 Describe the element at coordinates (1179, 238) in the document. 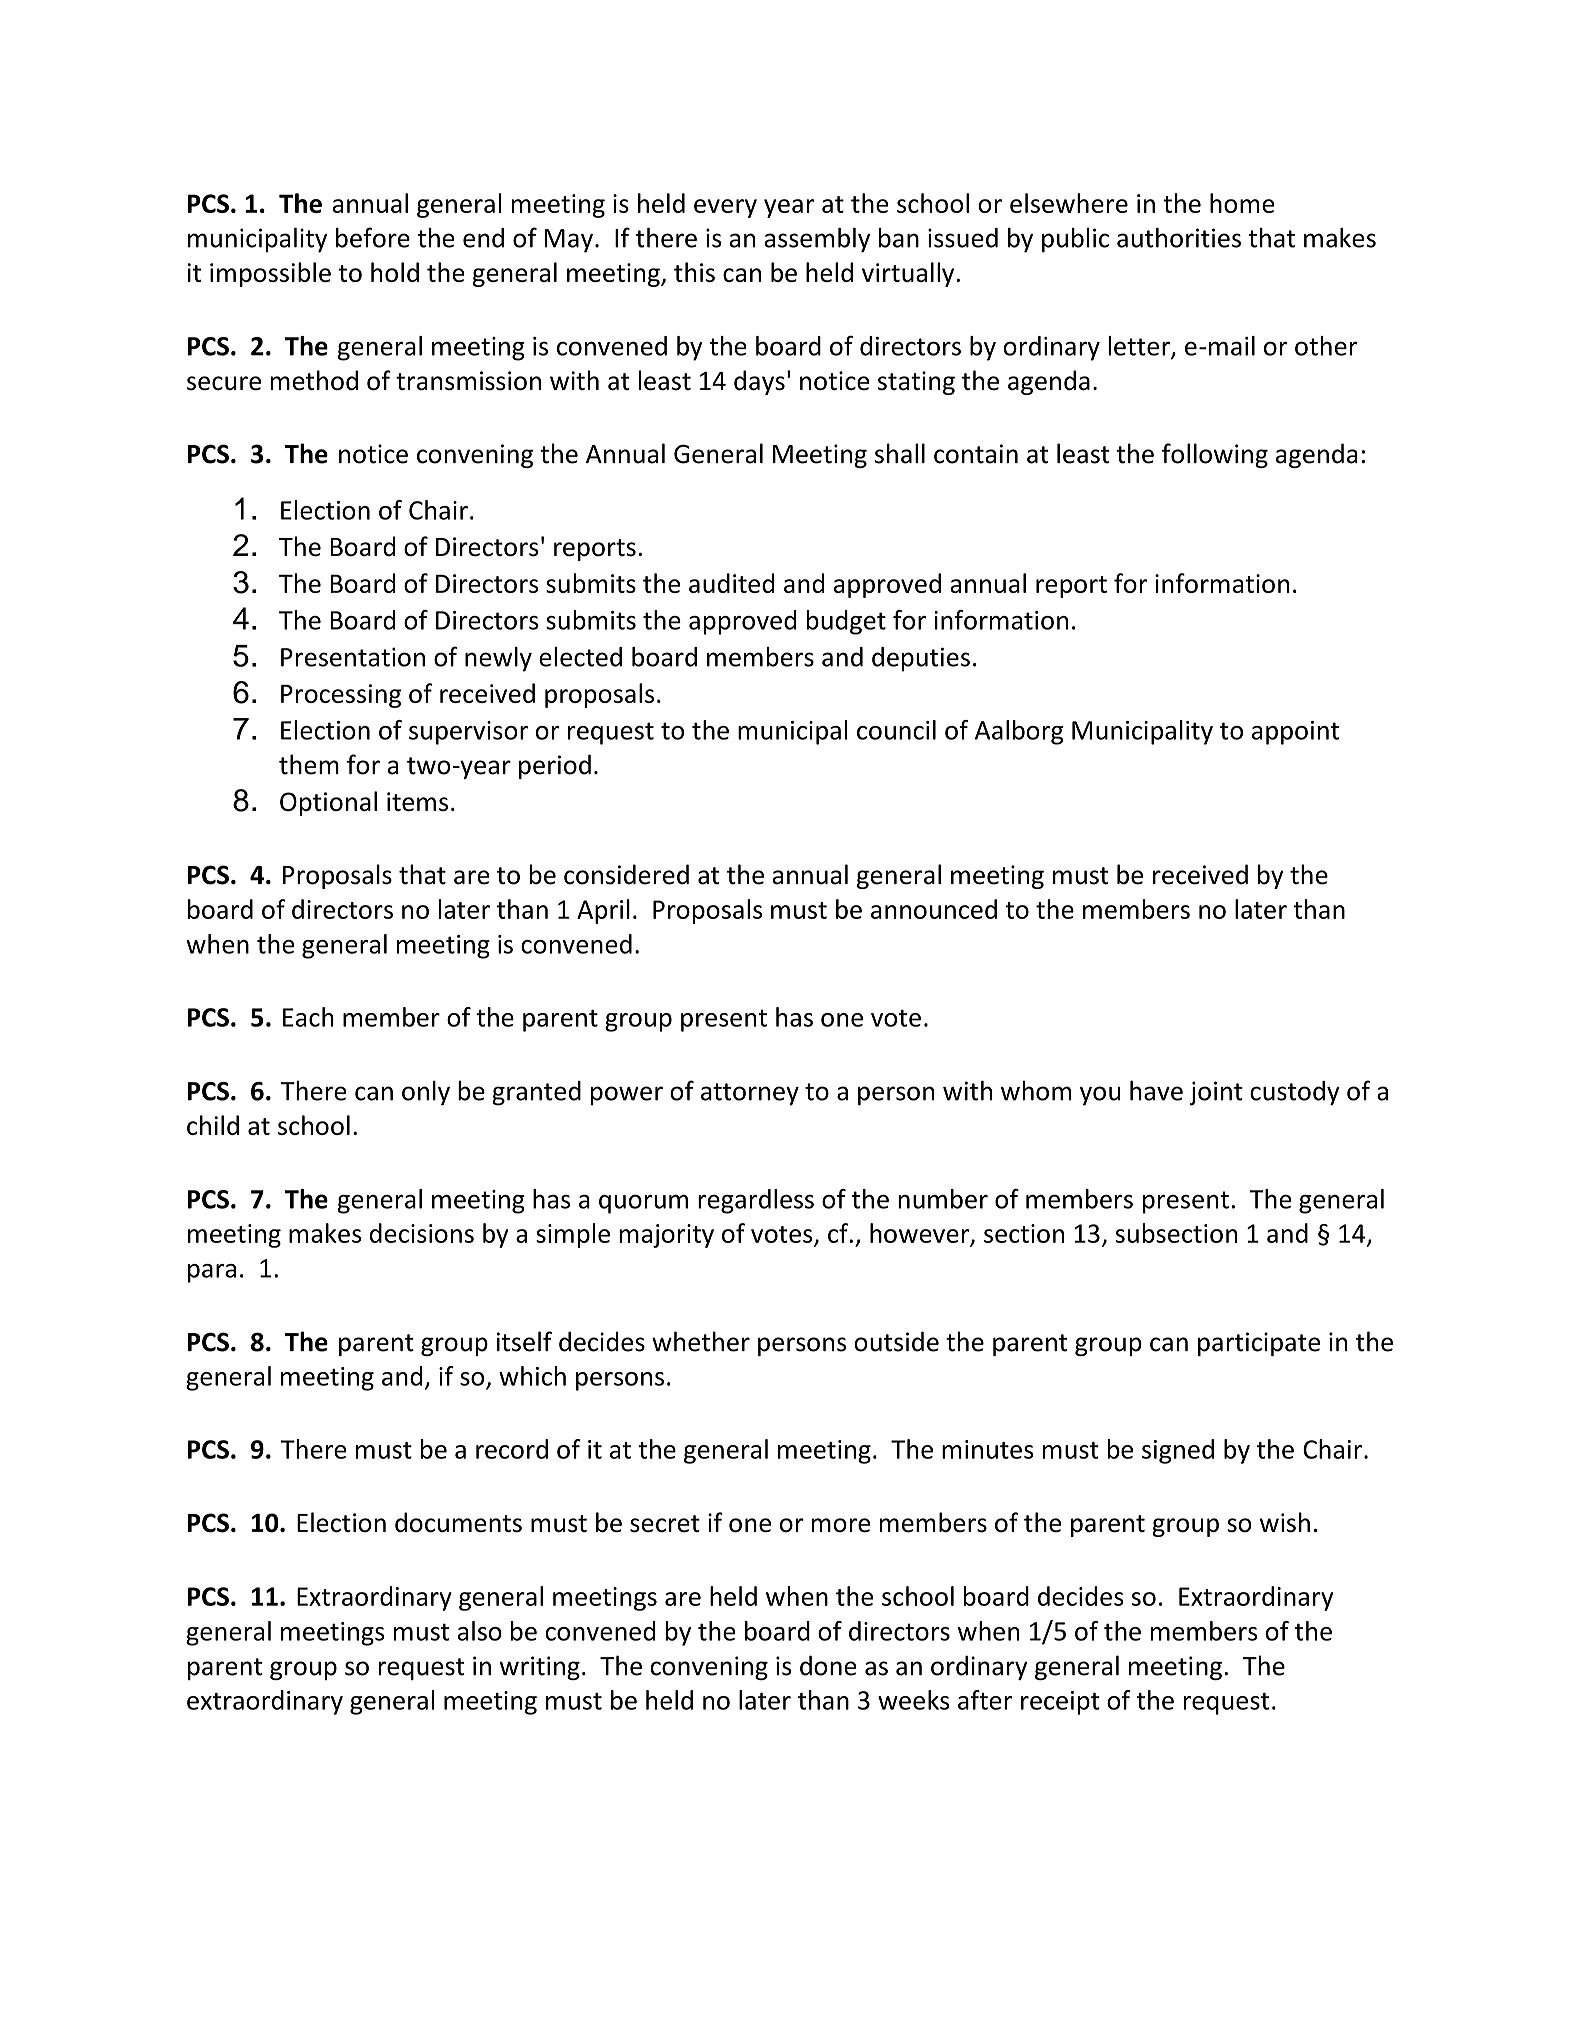

I see `authorities` at that location.
